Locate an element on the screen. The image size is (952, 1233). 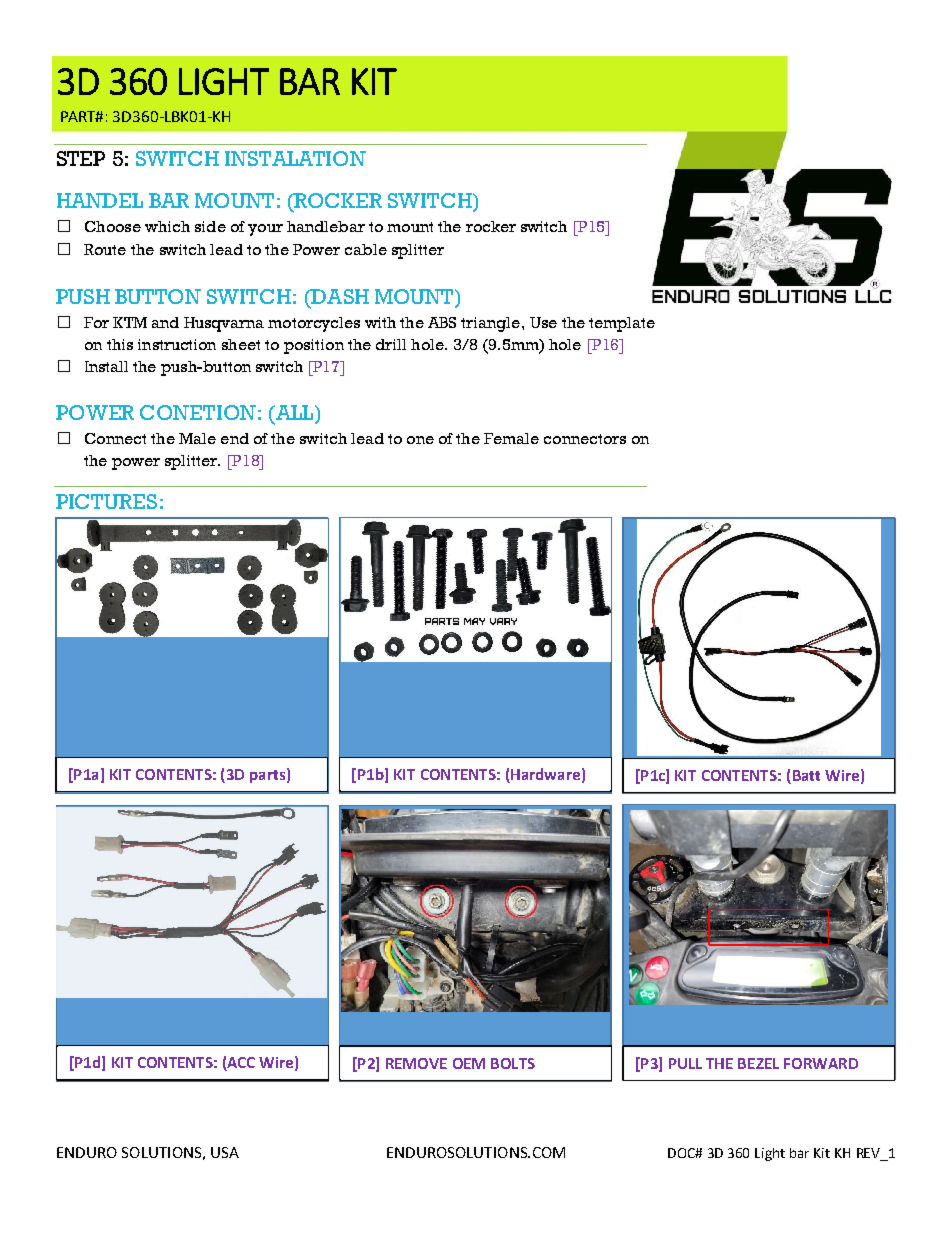
cable is located at coordinates (366, 249).
